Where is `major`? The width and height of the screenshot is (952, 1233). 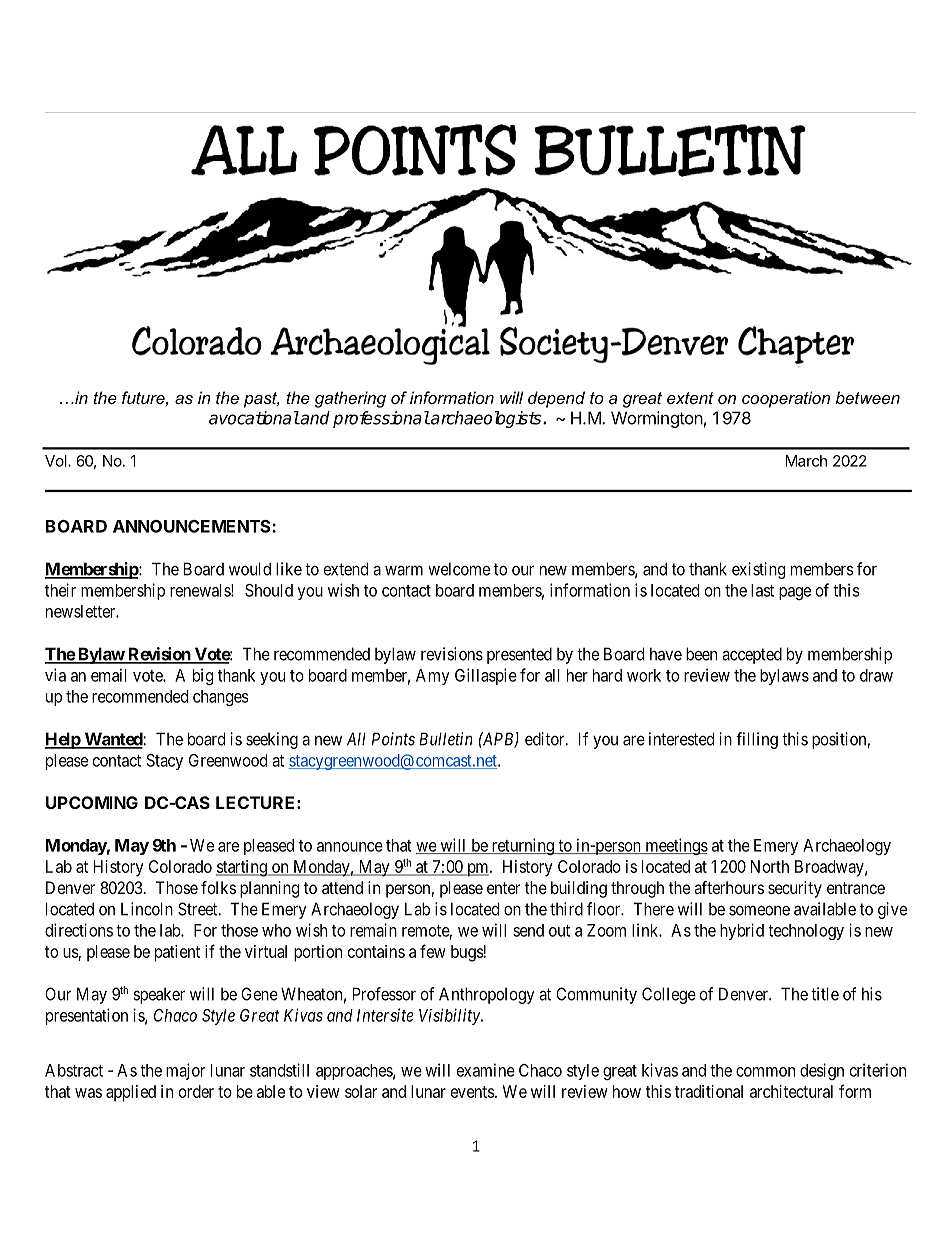 major is located at coordinates (185, 1071).
